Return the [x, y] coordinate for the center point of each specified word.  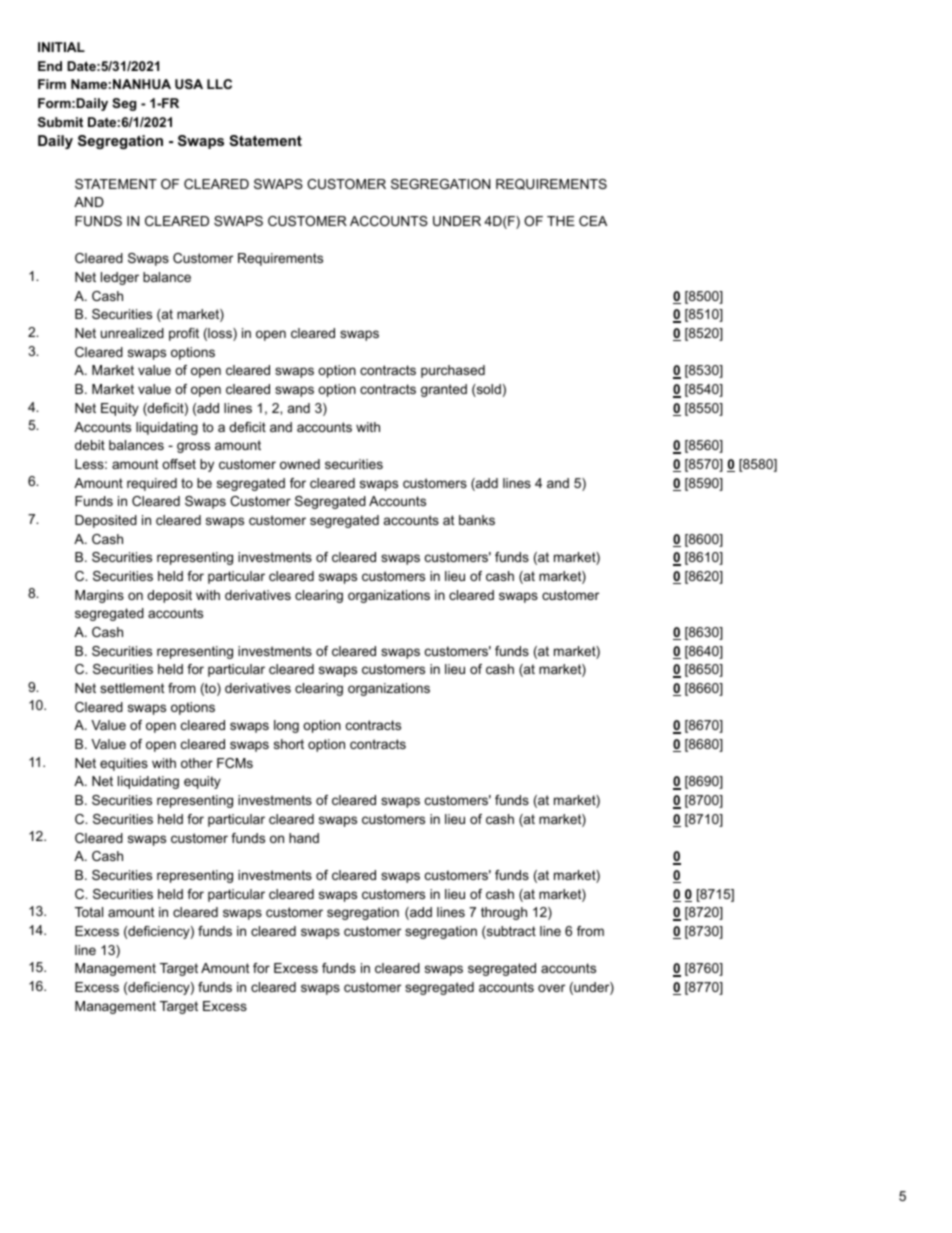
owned [300, 464]
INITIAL [61, 47]
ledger [120, 278]
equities [124, 764]
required [152, 484]
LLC [219, 84]
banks [477, 520]
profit [184, 334]
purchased [453, 371]
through [504, 913]
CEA [593, 221]
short [289, 744]
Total [89, 912]
